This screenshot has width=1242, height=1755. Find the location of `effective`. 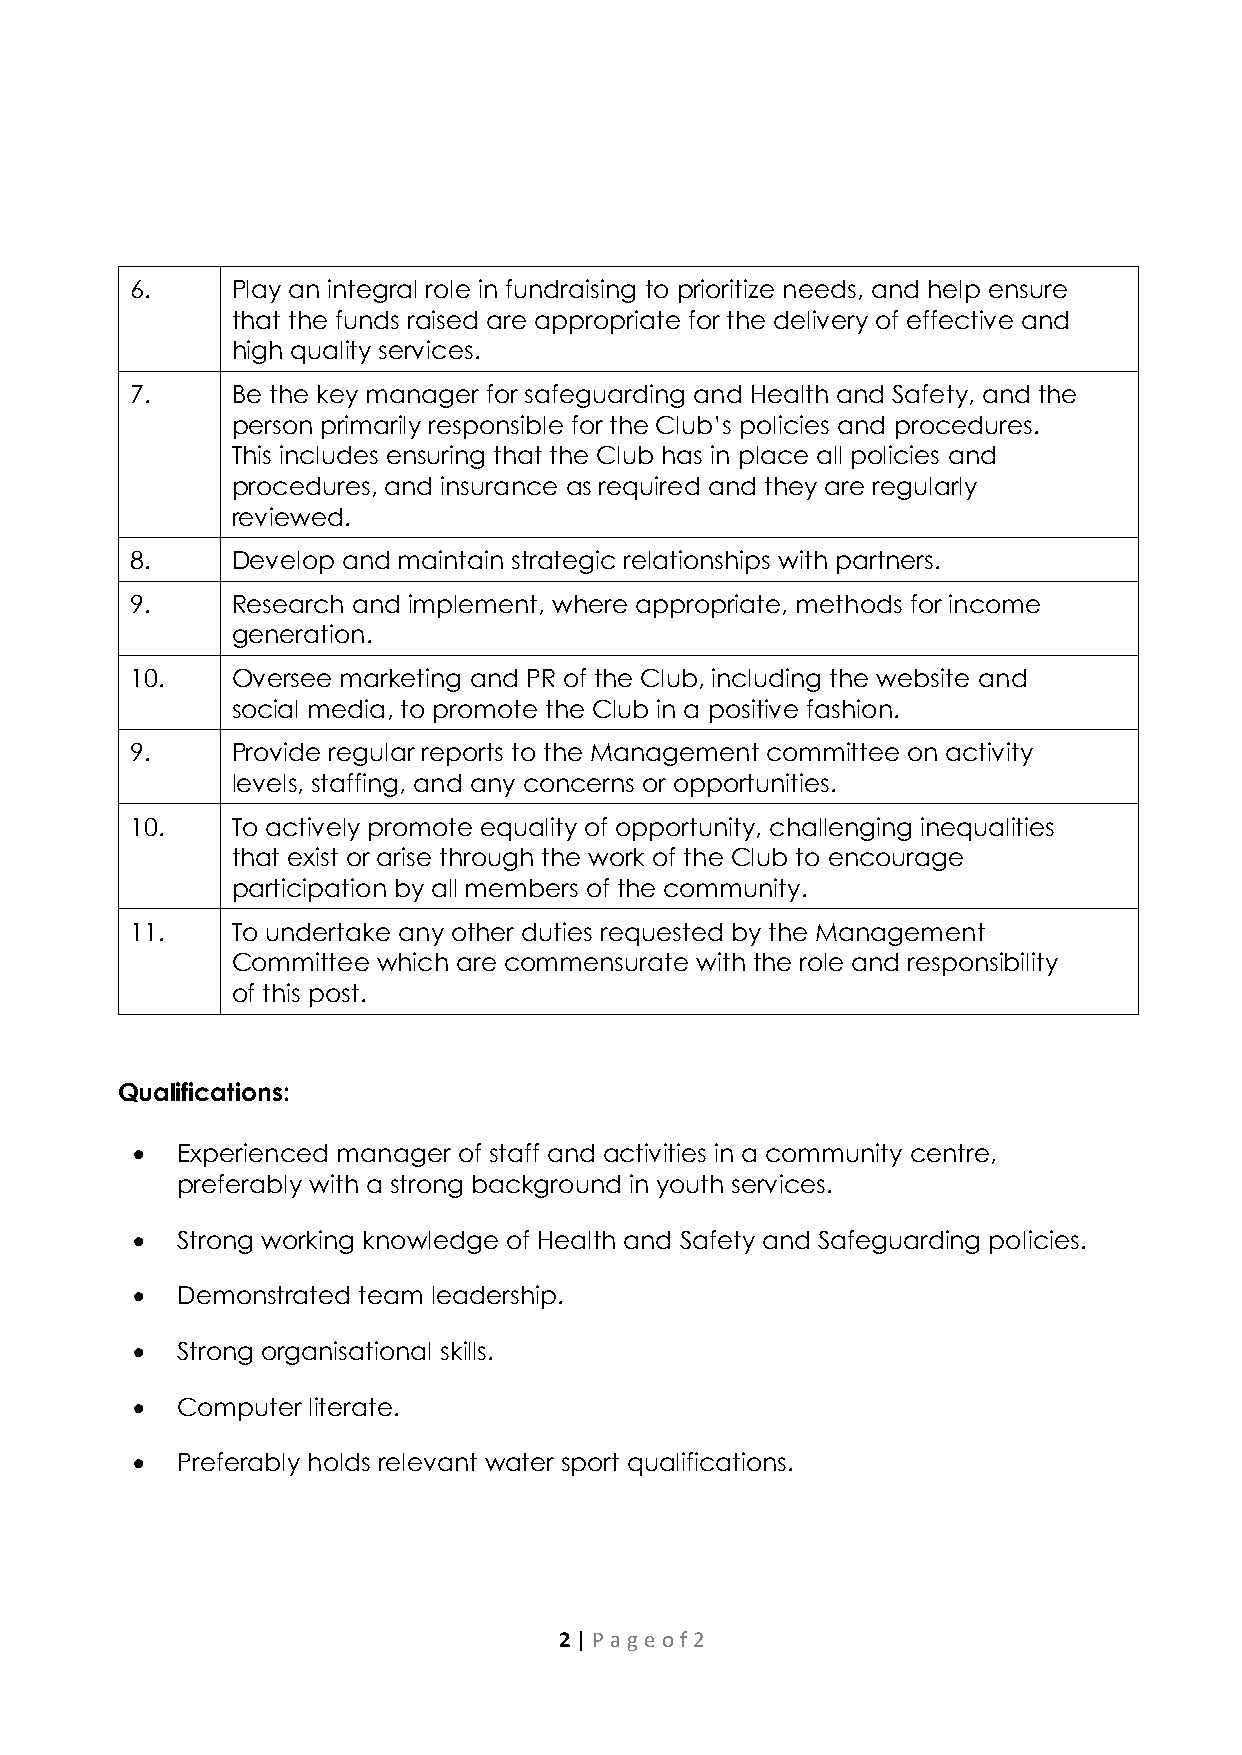

effective is located at coordinates (960, 319).
